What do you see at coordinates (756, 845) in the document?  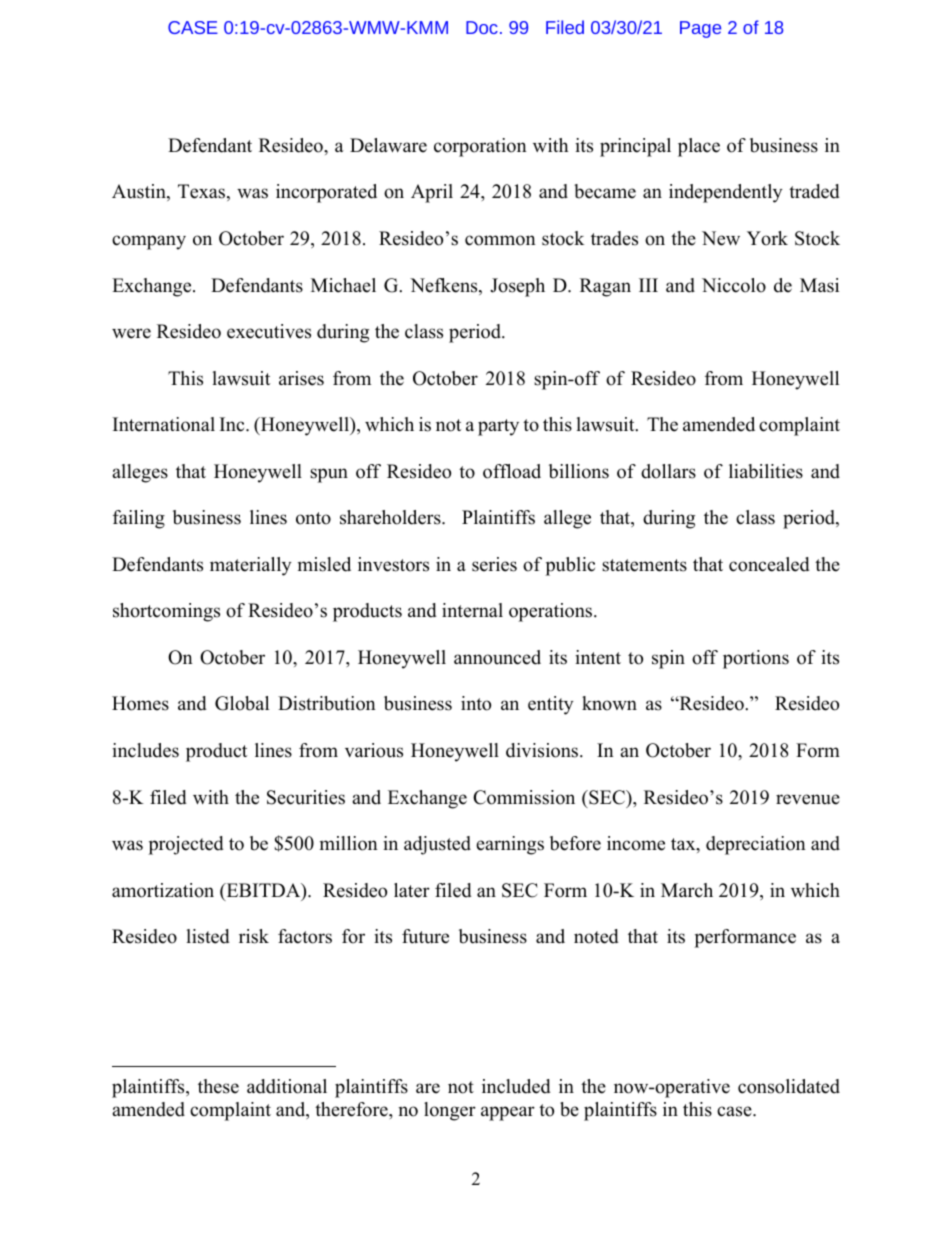 I see `depreciation` at bounding box center [756, 845].
